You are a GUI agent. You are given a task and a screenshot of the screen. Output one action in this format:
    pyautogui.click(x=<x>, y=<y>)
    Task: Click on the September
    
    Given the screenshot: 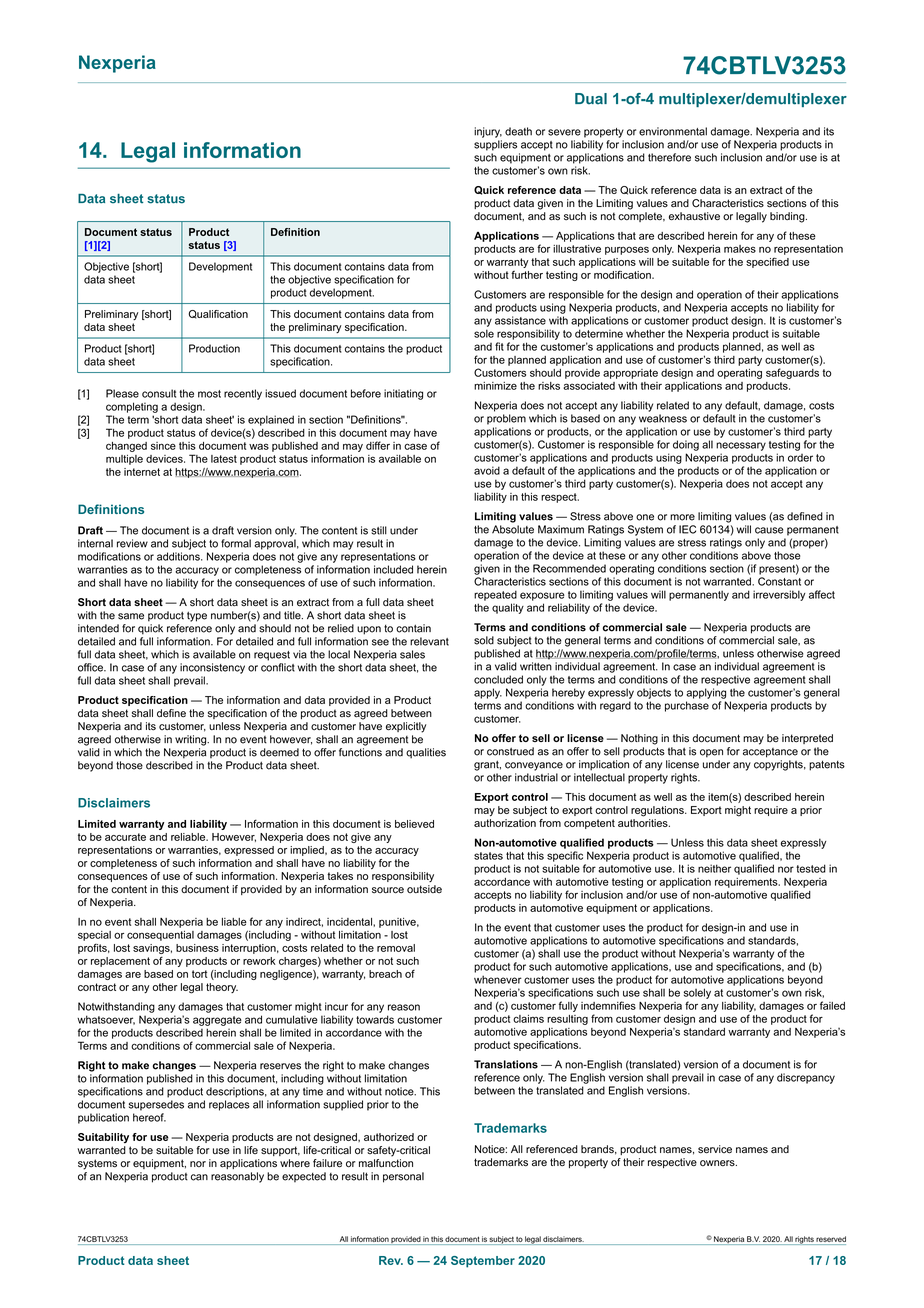 What is the action you would take?
    pyautogui.click(x=483, y=1262)
